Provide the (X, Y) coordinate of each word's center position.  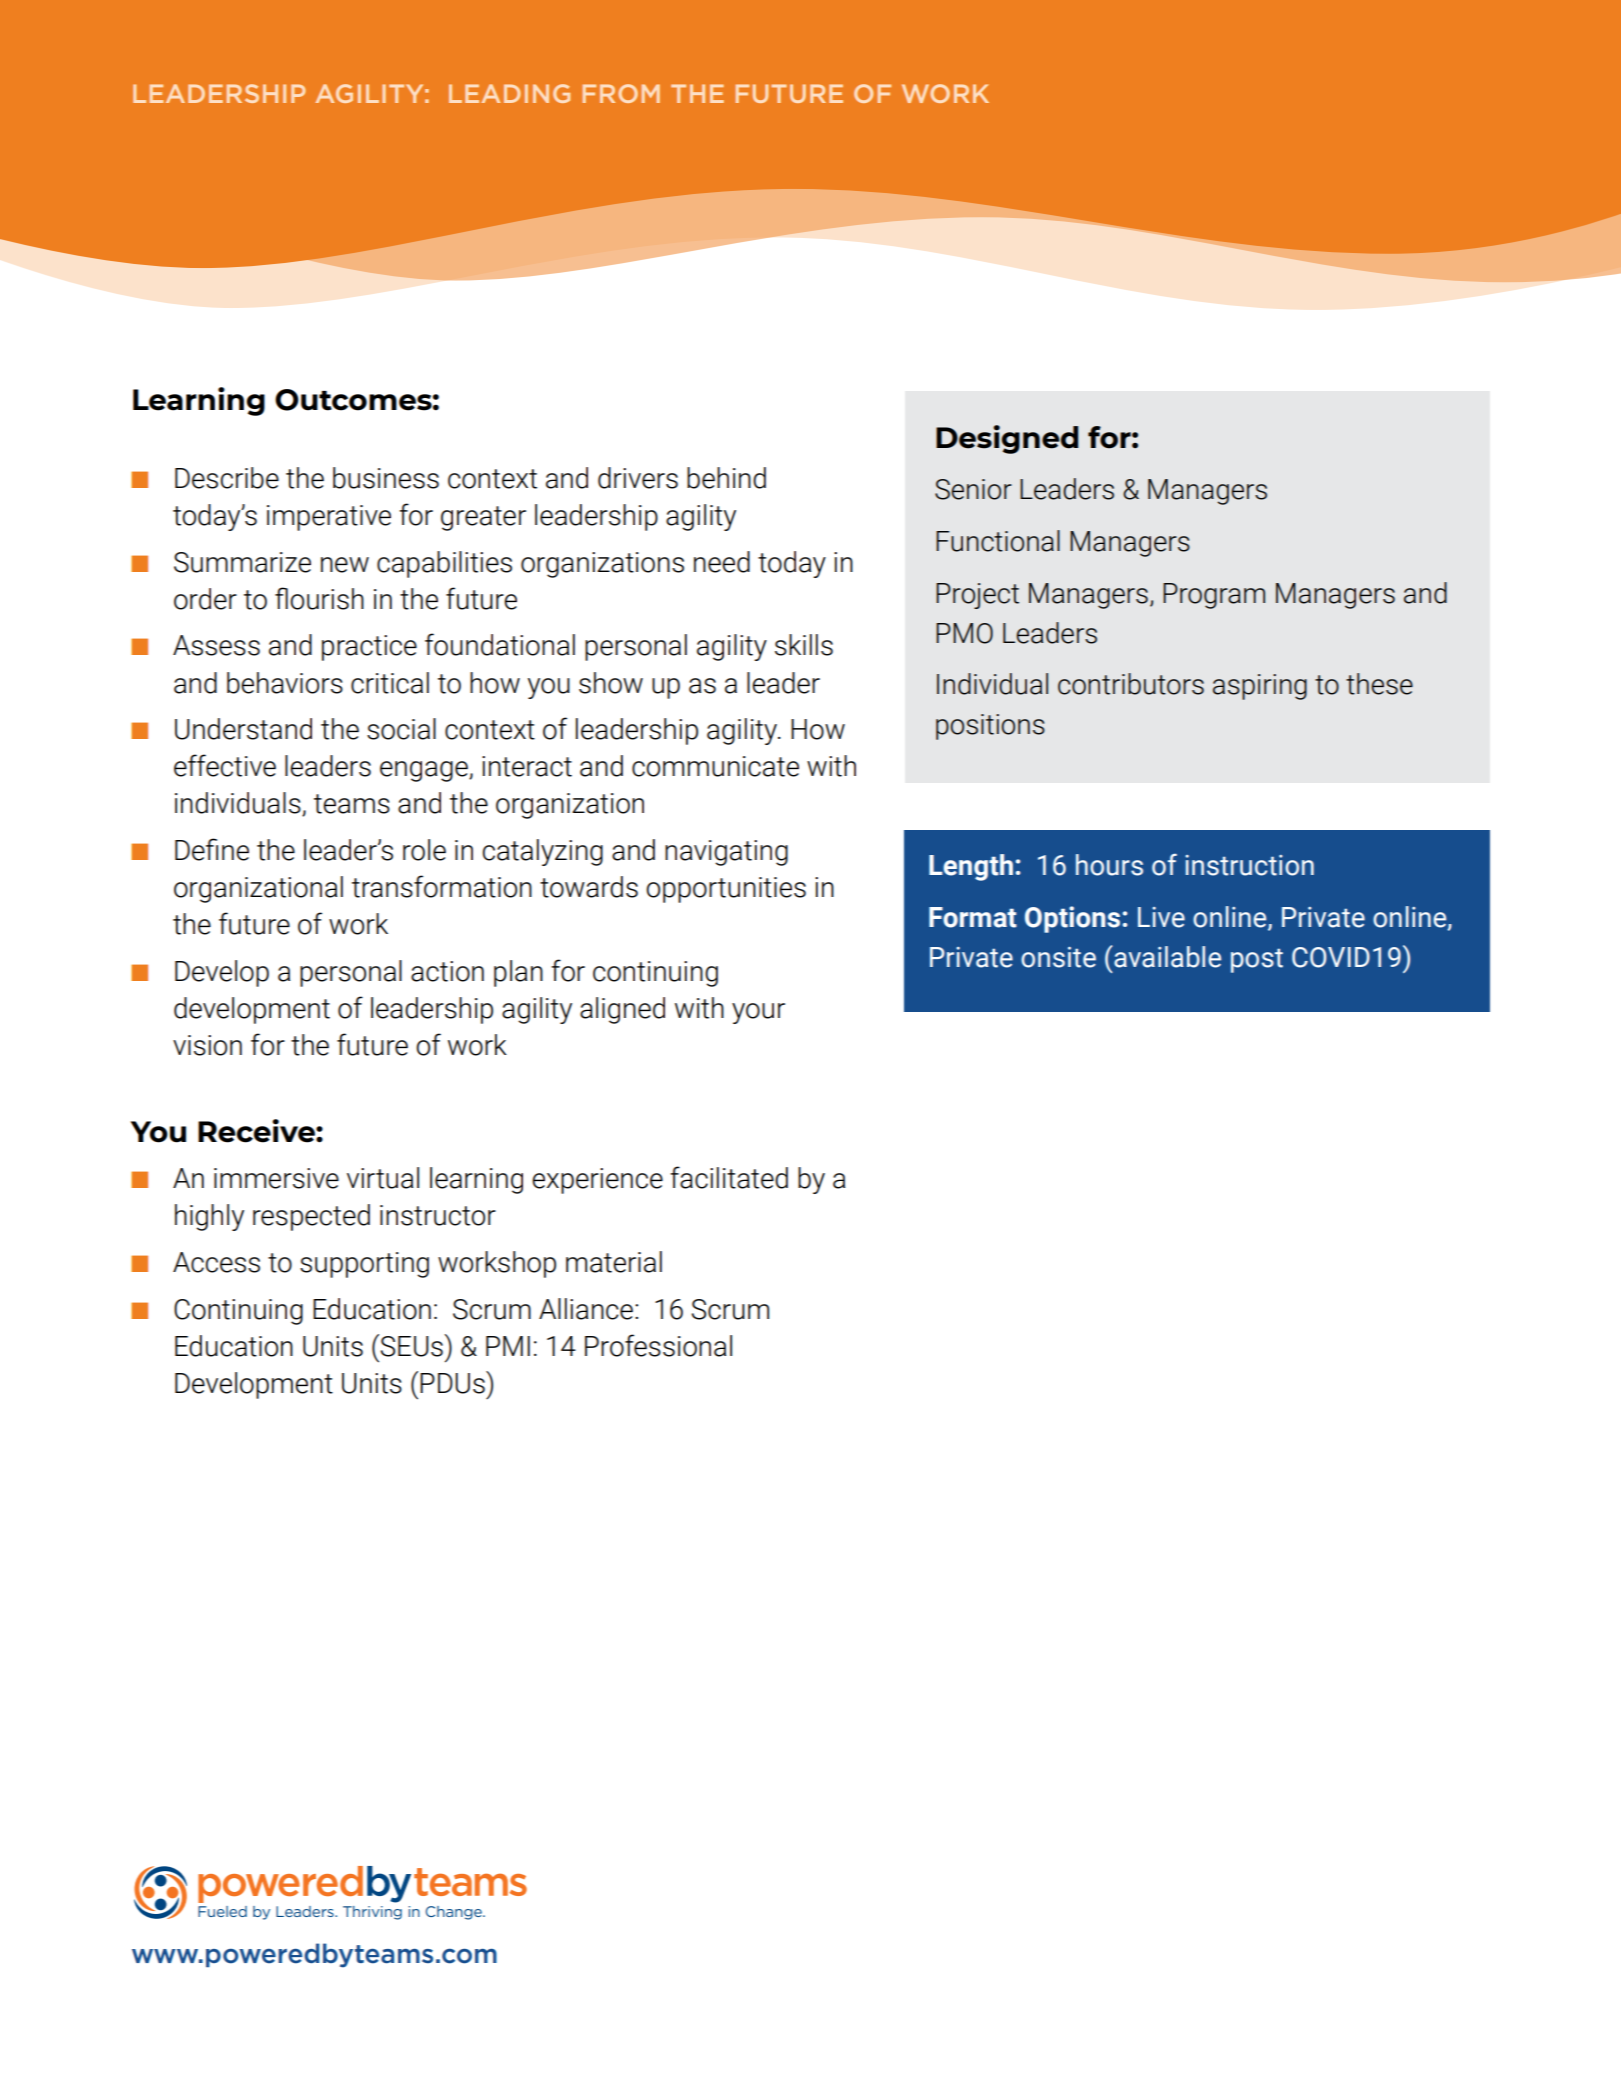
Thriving (372, 1913)
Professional (658, 1345)
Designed (1007, 439)
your (758, 1013)
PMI (508, 1346)
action (447, 971)
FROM (621, 93)
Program (1214, 596)
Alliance (586, 1309)
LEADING (509, 93)
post (1257, 960)
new (345, 565)
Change (455, 1913)
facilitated (729, 1177)
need (722, 562)
